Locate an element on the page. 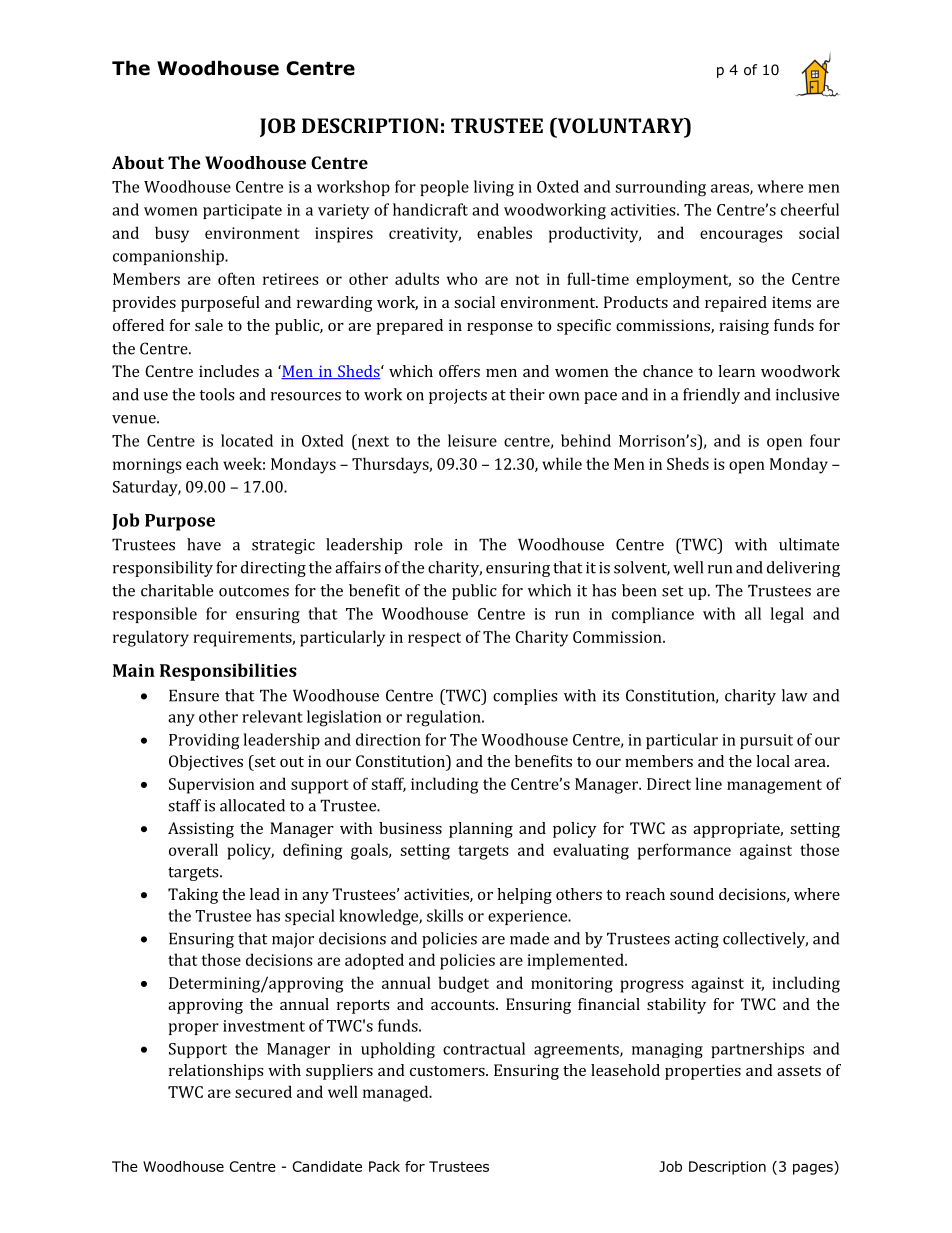  living is located at coordinates (494, 188).
